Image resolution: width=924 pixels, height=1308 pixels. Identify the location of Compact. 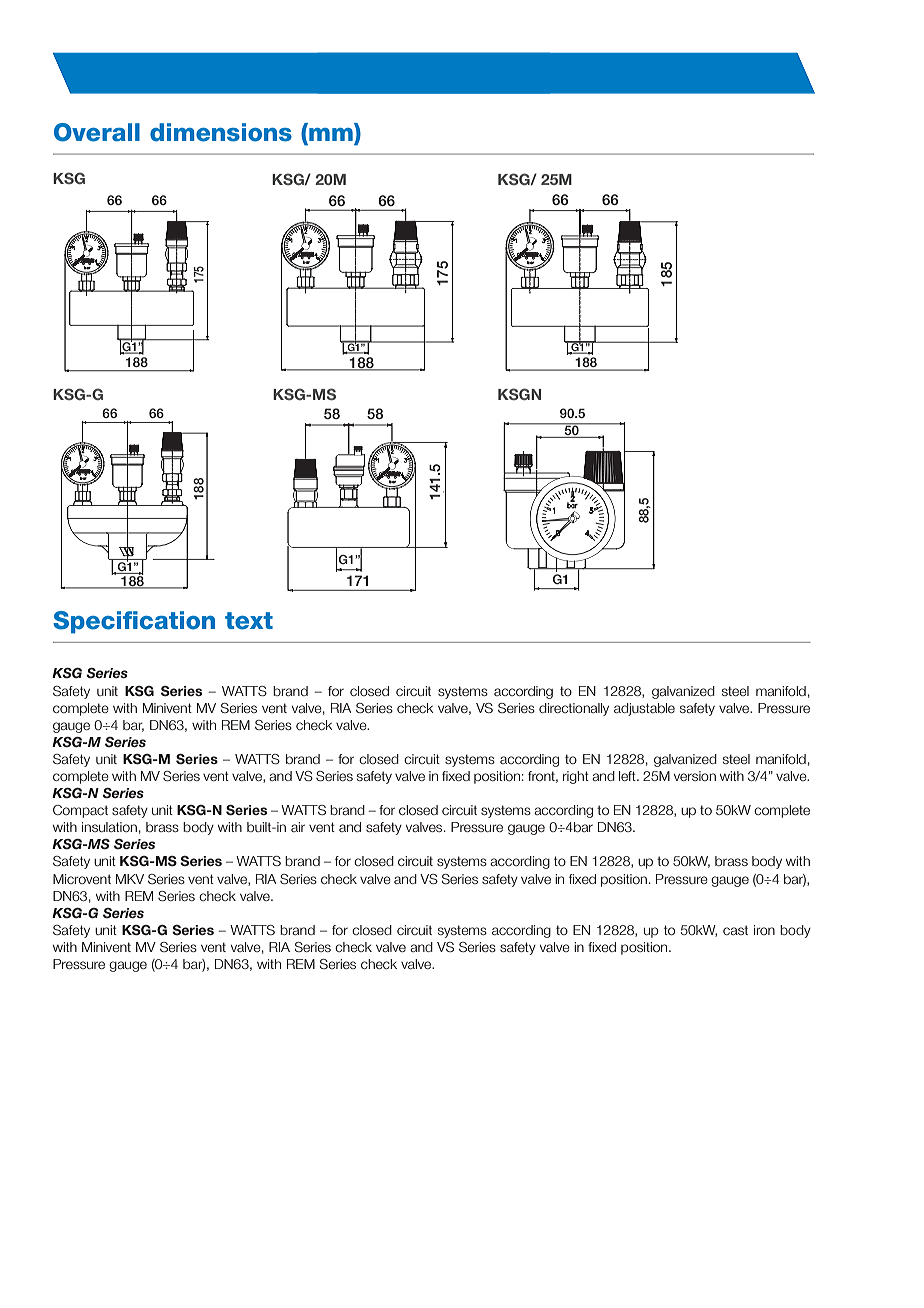
(80, 811).
